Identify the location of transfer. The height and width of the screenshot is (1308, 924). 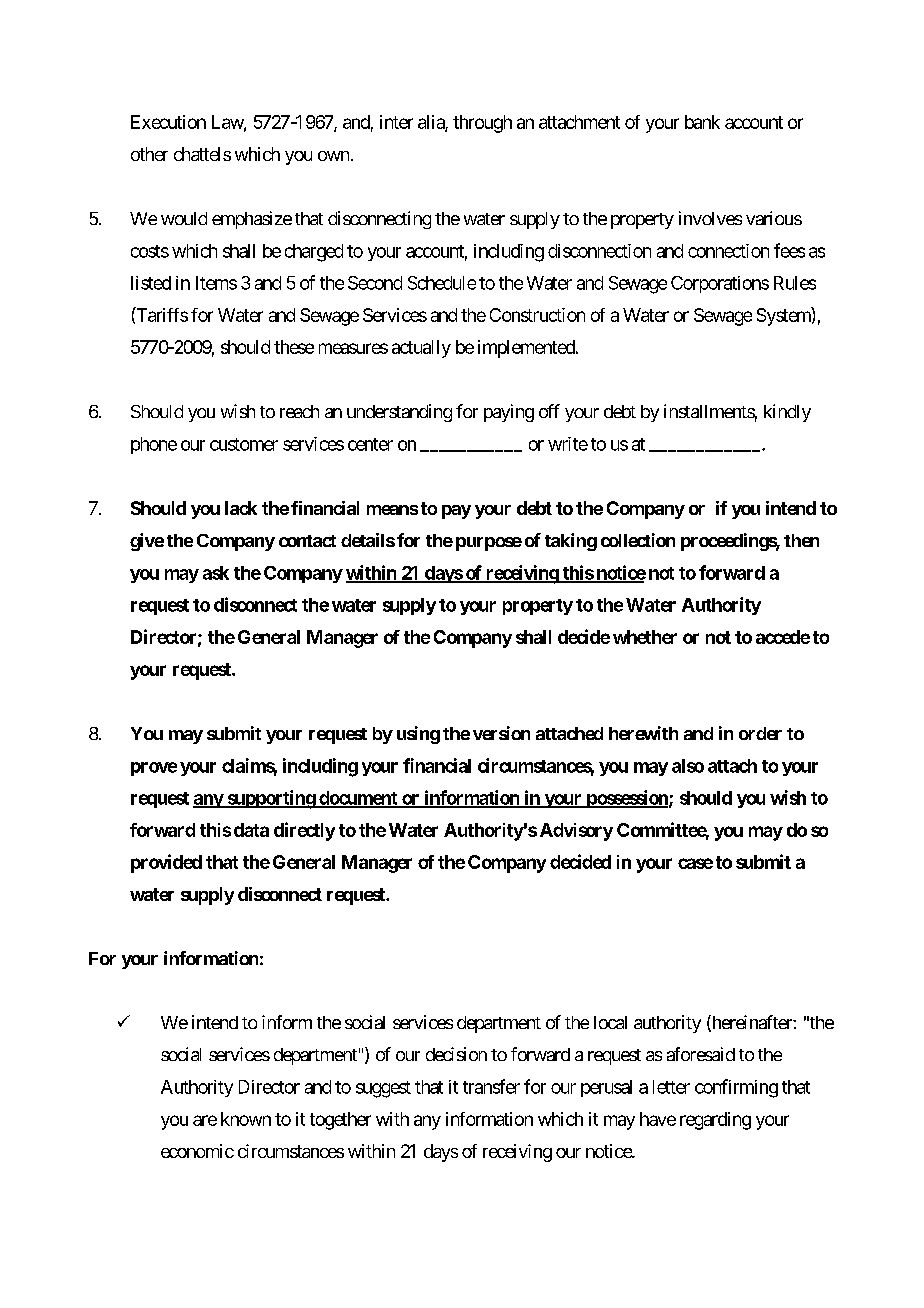
(491, 1086).
